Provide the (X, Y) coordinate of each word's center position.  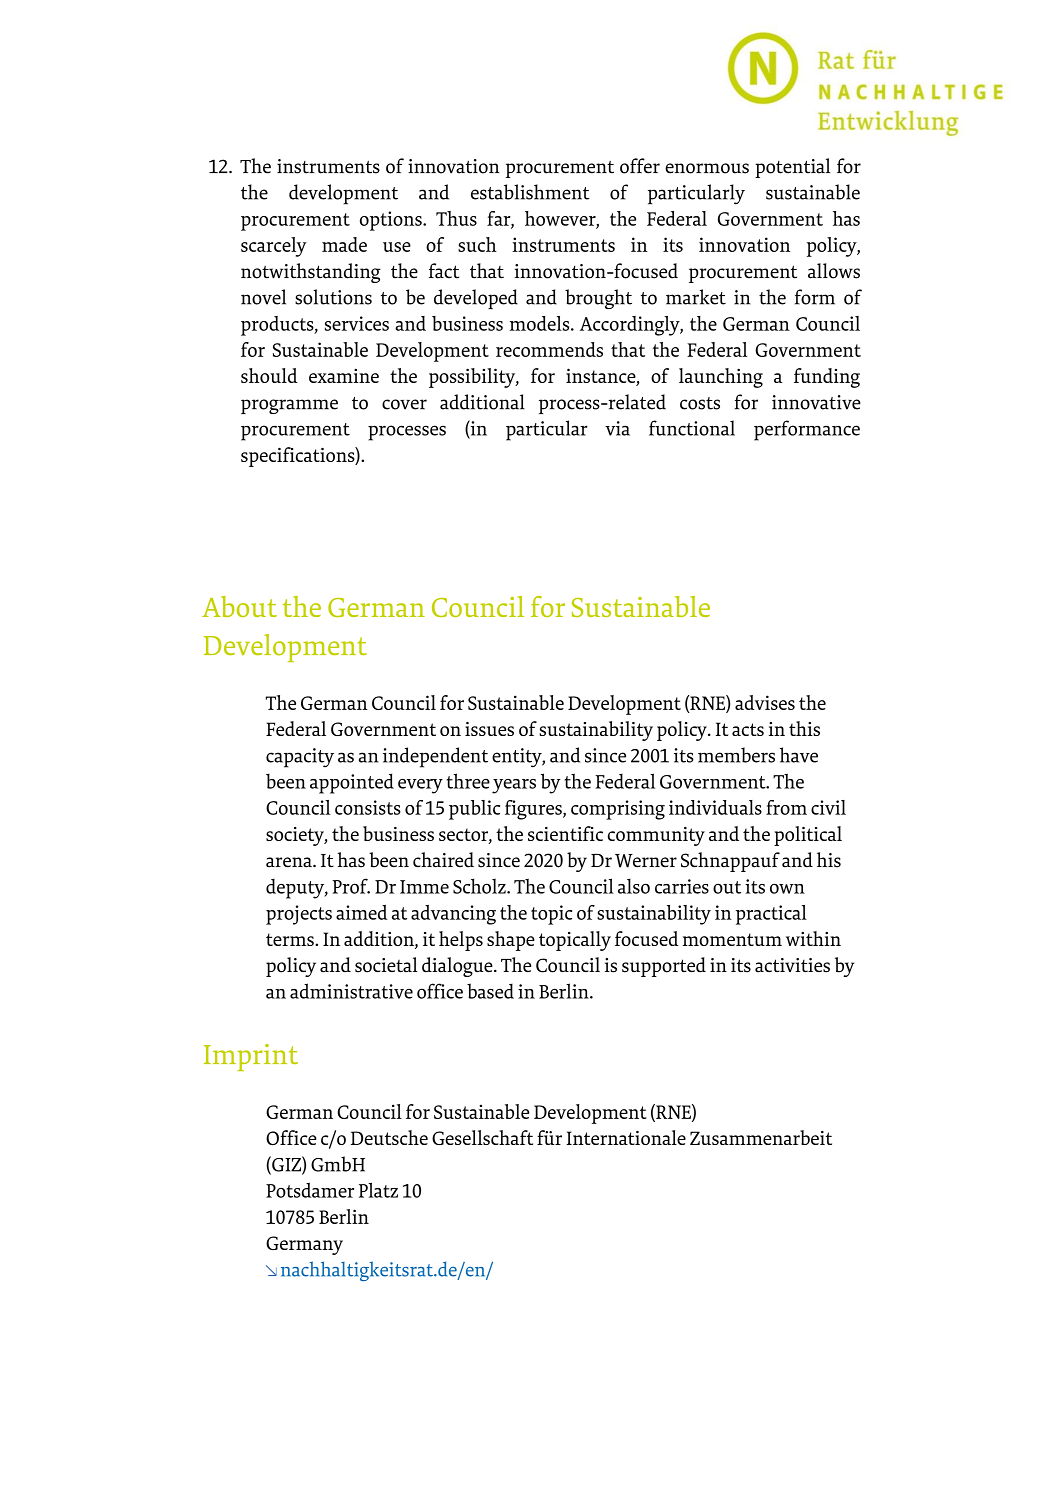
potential (792, 168)
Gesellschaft (482, 1137)
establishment (530, 192)
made (344, 244)
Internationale (626, 1137)
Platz (378, 1190)
